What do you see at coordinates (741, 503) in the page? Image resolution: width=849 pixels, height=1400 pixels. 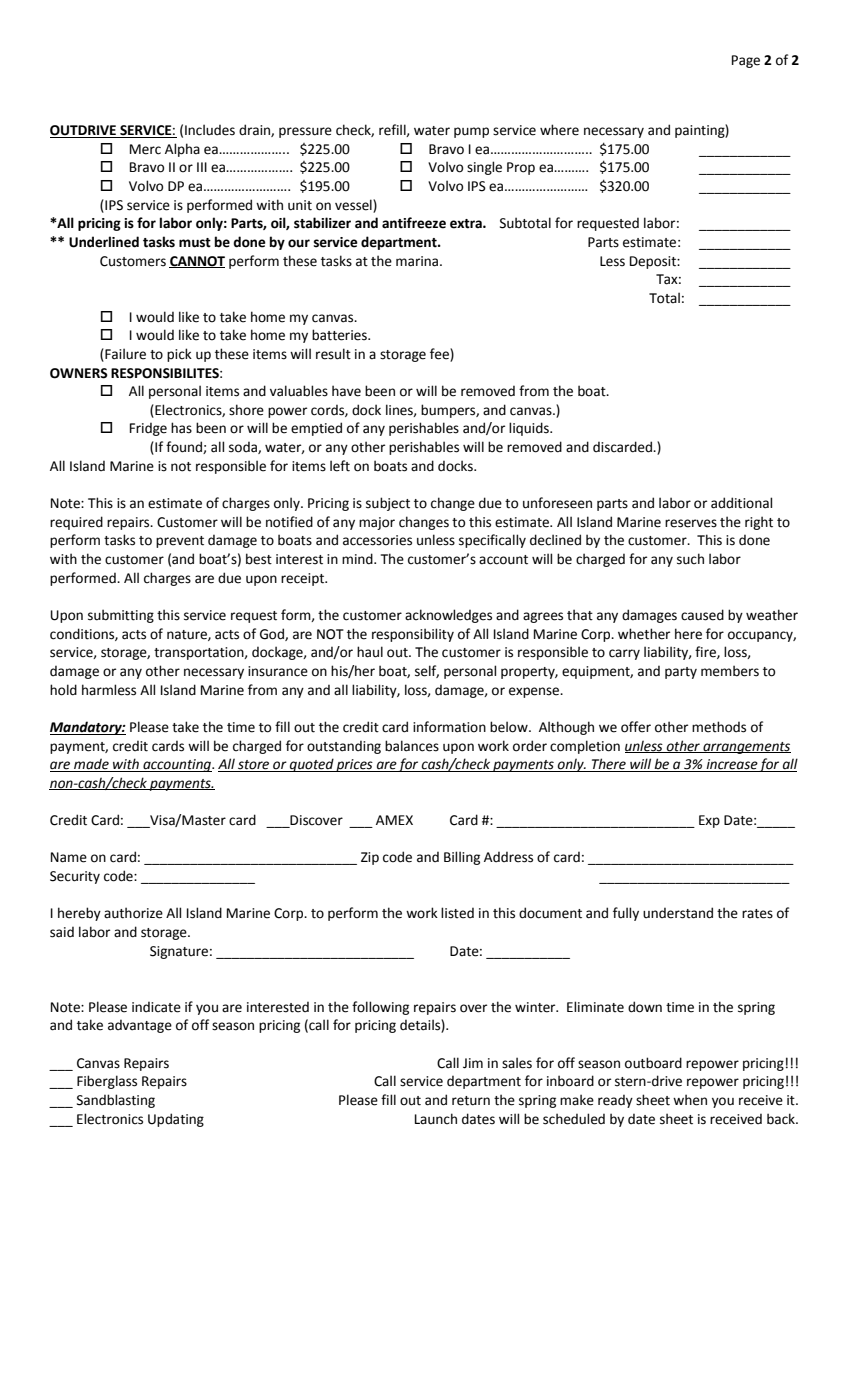 I see `additional` at bounding box center [741, 503].
